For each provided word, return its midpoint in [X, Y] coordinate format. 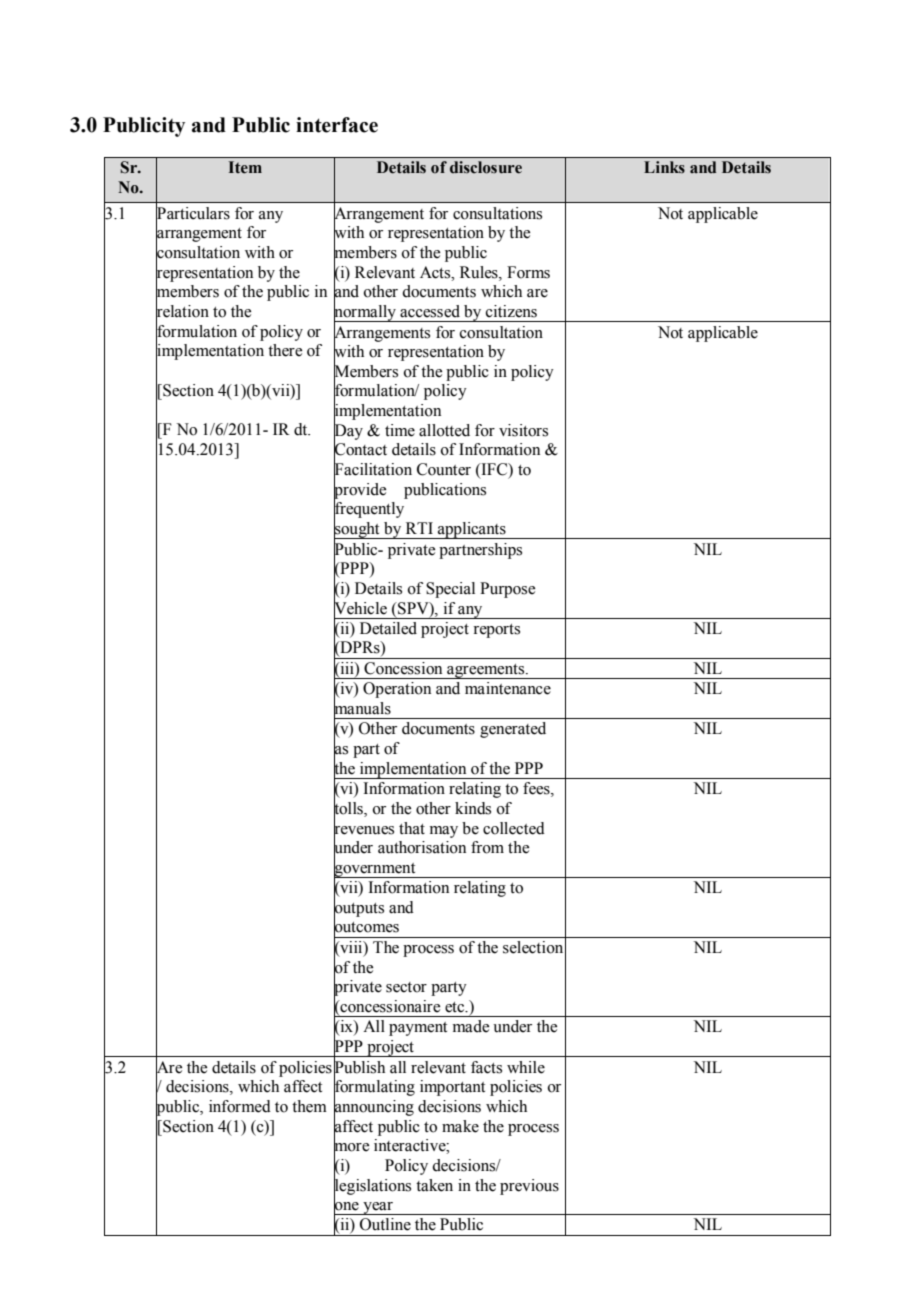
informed [240, 1106]
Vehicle [360, 607]
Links [664, 167]
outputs [359, 909]
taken [434, 1185]
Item [245, 167]
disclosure [486, 167]
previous [529, 1187]
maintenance [508, 688]
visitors [523, 430]
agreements [486, 671]
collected [514, 828]
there [285, 350]
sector [406, 987]
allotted [444, 430]
